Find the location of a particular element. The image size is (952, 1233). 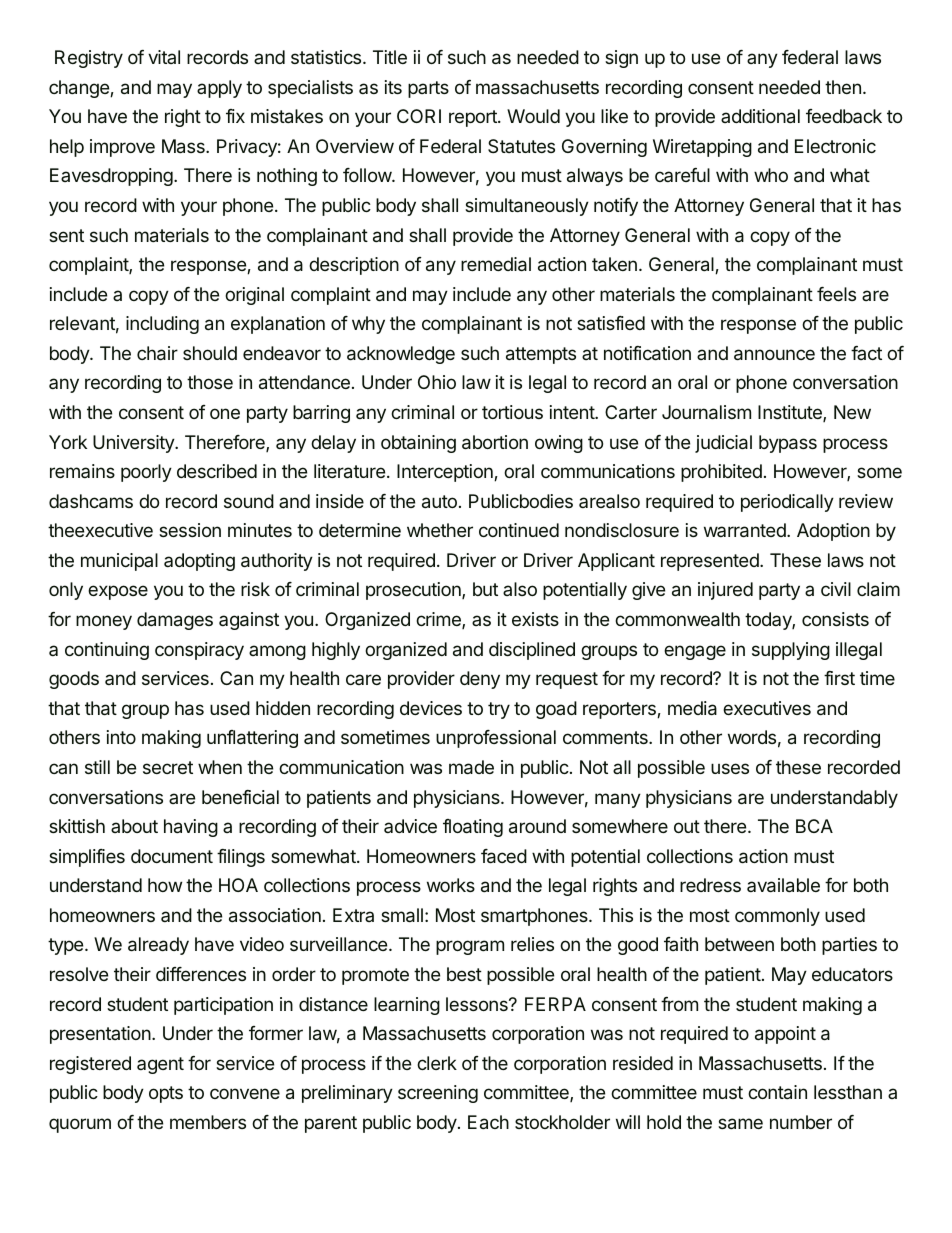

University is located at coordinates (134, 444).
